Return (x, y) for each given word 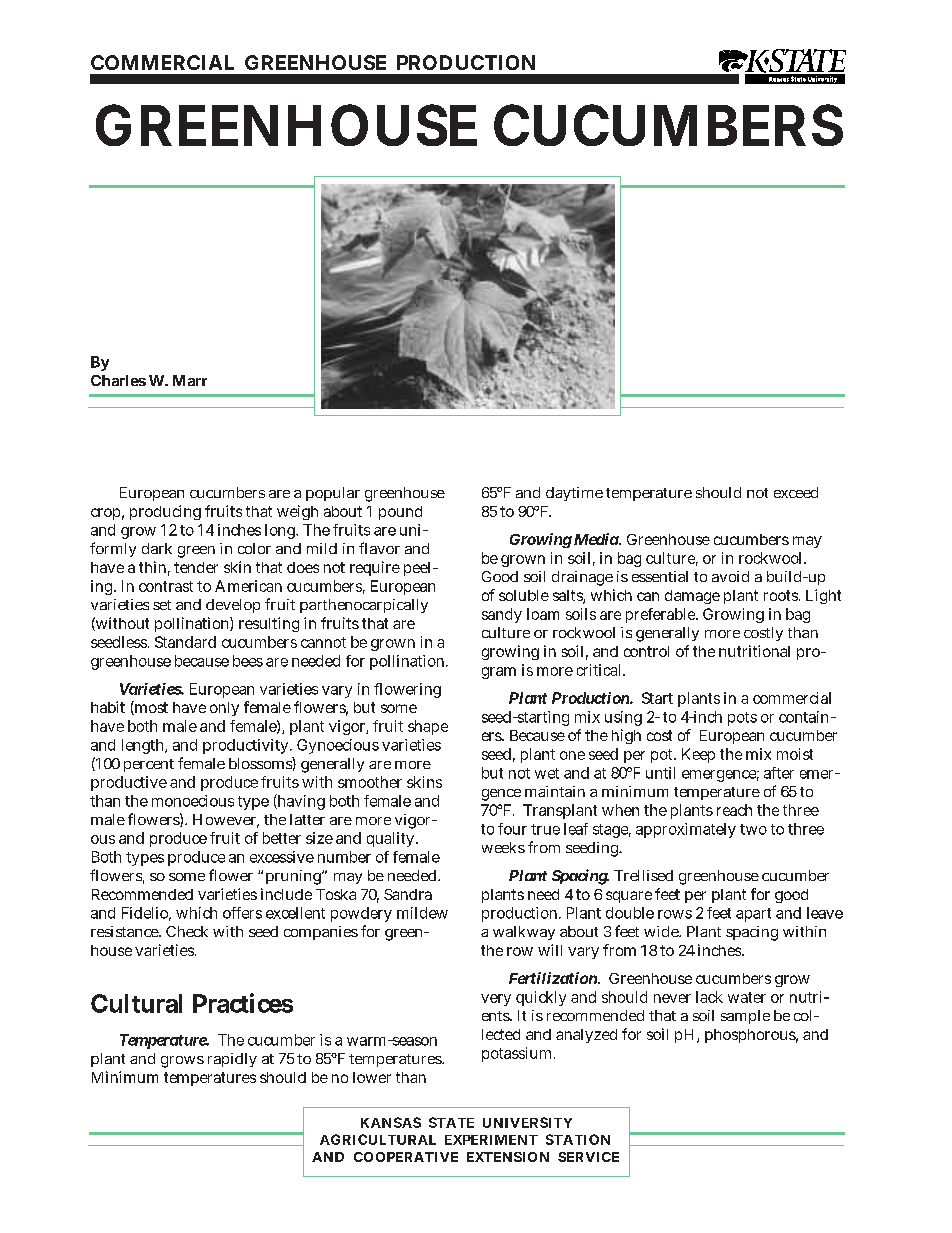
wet (547, 773)
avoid (730, 576)
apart (753, 915)
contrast (166, 586)
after (779, 773)
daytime (574, 494)
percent (149, 765)
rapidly (232, 1060)
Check (187, 931)
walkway (524, 933)
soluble (524, 595)
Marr (190, 380)
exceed (796, 492)
